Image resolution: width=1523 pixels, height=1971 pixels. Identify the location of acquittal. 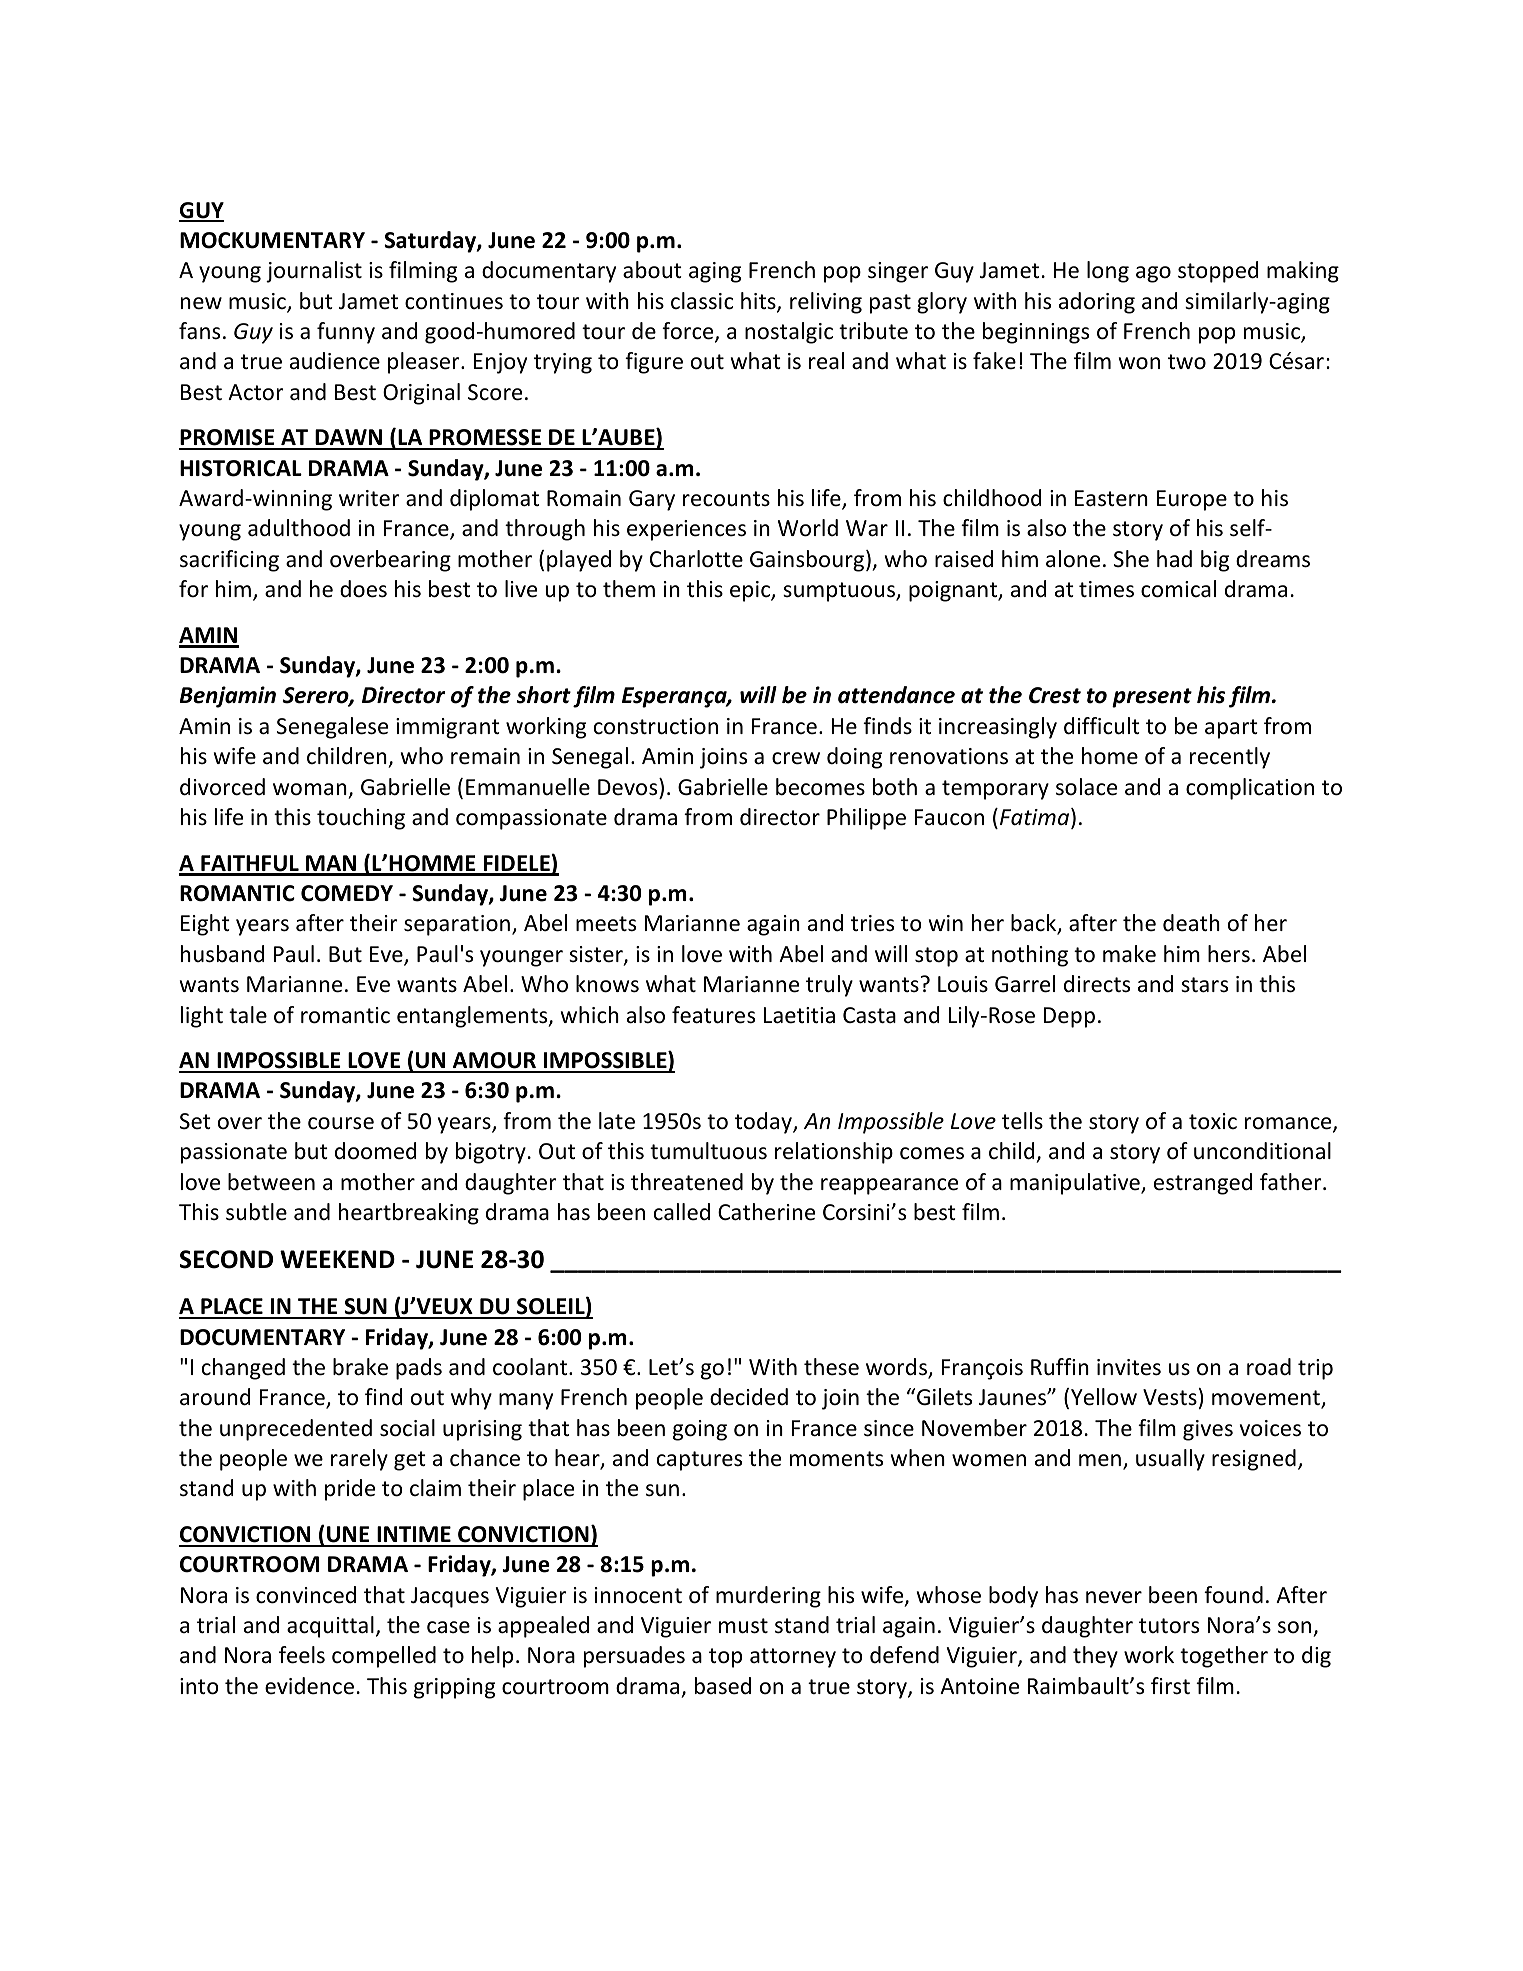
(330, 1627).
